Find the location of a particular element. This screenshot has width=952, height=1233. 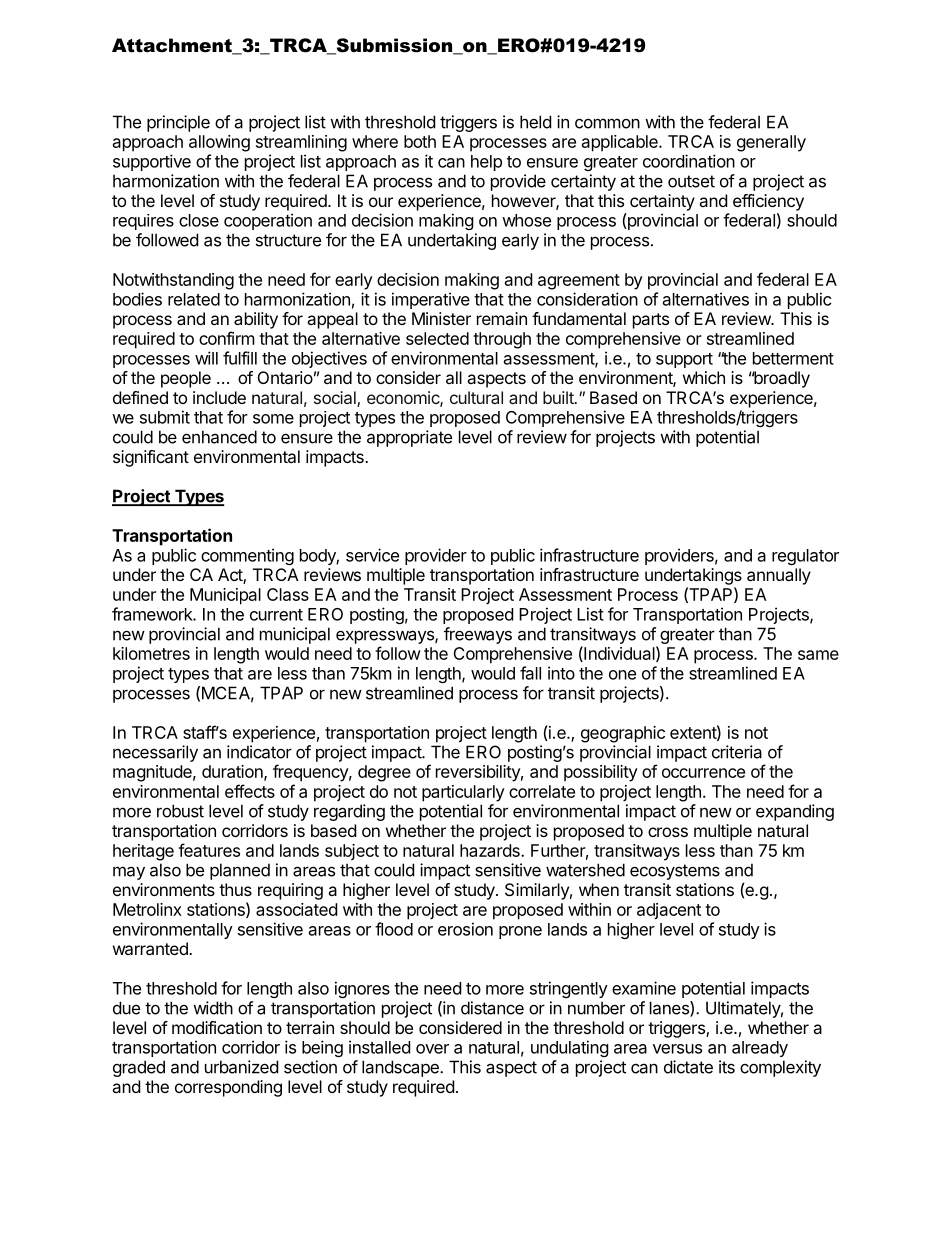

urbanized is located at coordinates (241, 1067).
